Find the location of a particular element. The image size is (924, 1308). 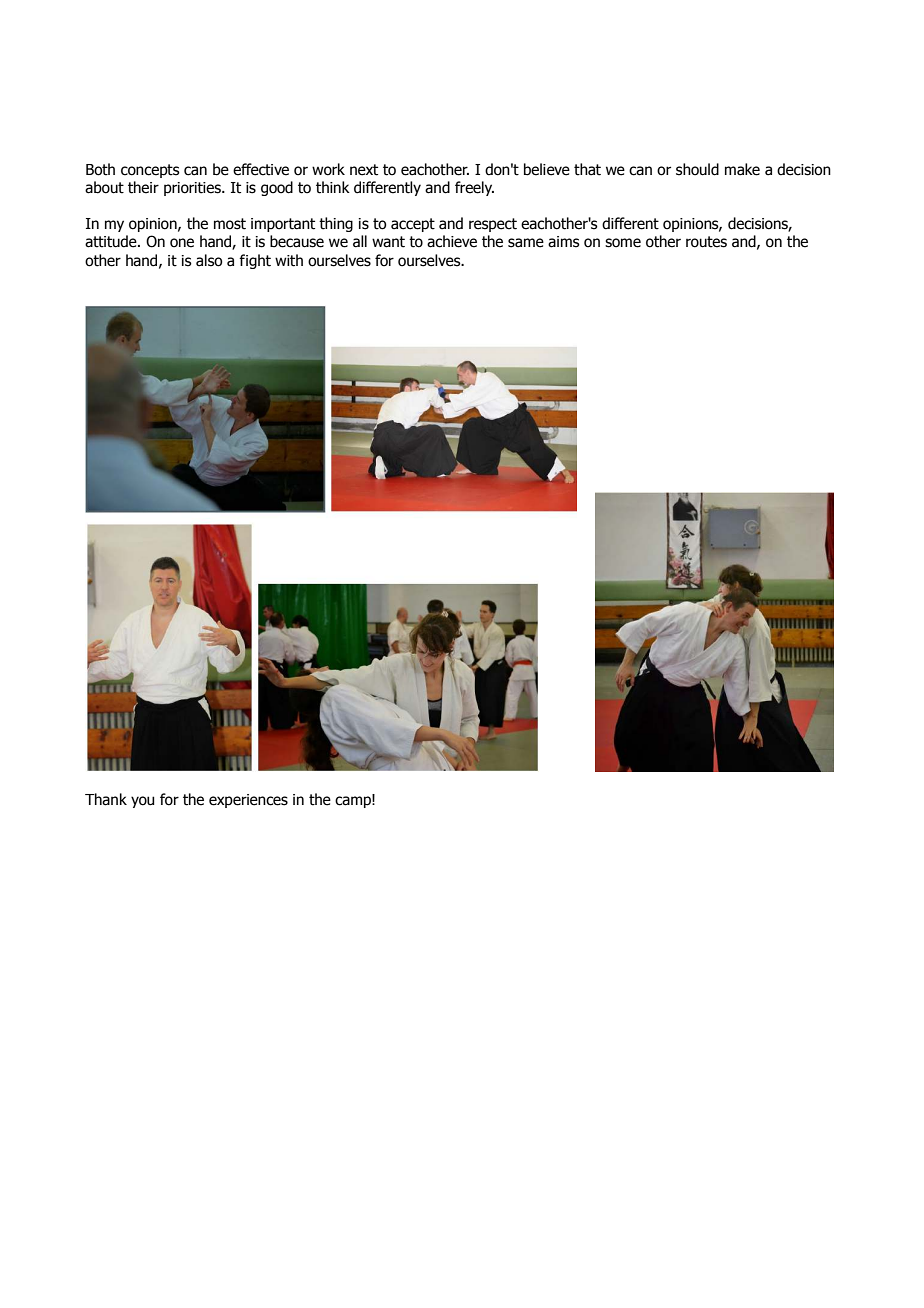

priorities is located at coordinates (193, 189).
